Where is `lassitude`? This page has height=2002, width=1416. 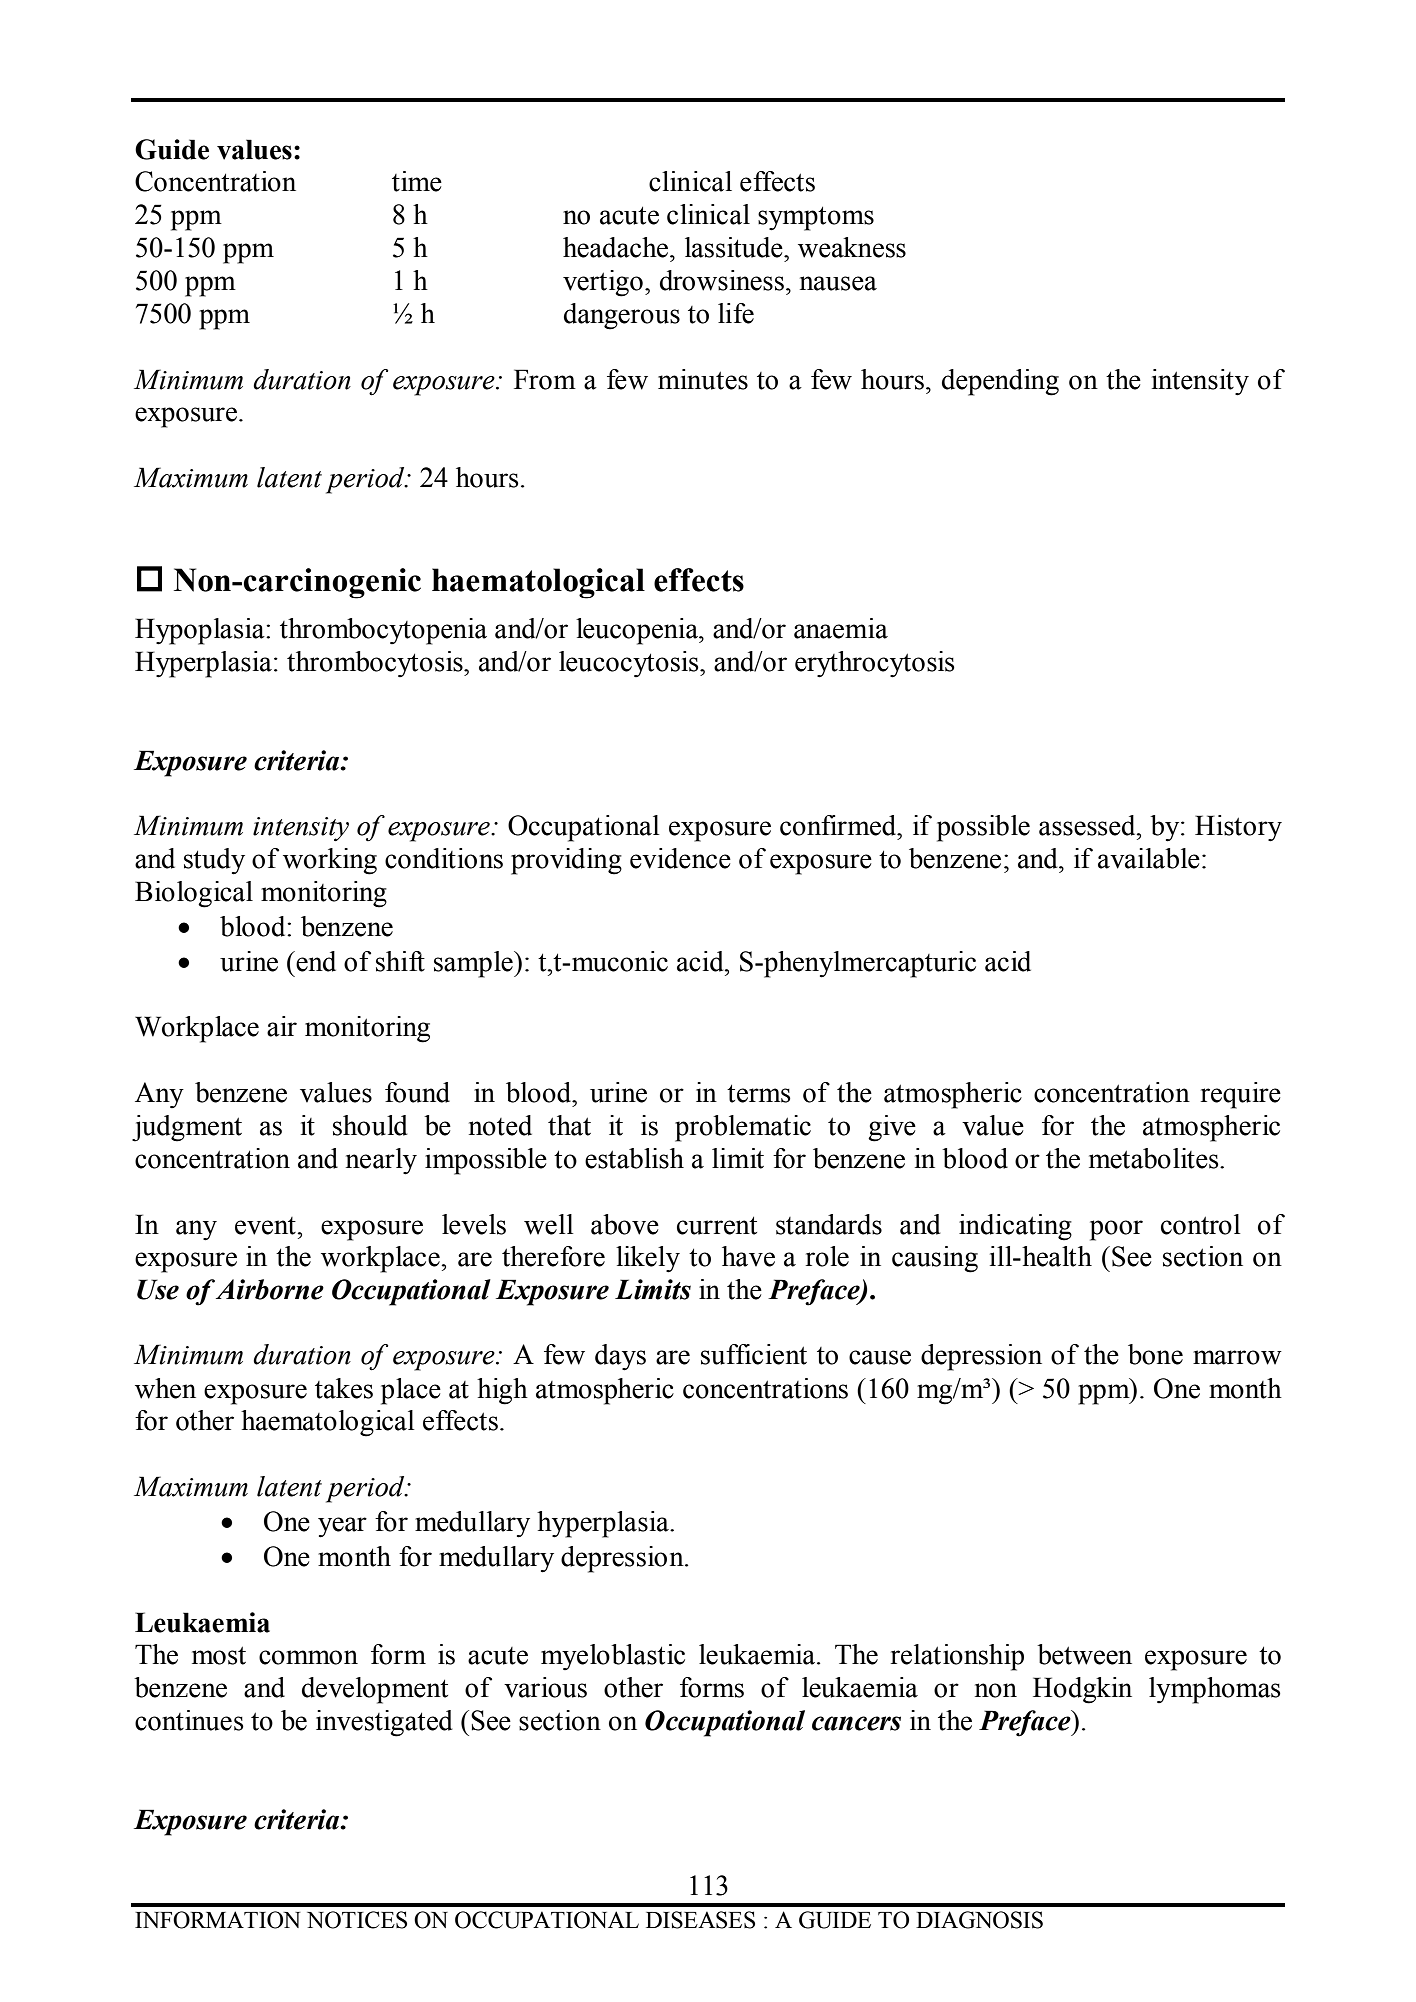 lassitude is located at coordinates (735, 247).
